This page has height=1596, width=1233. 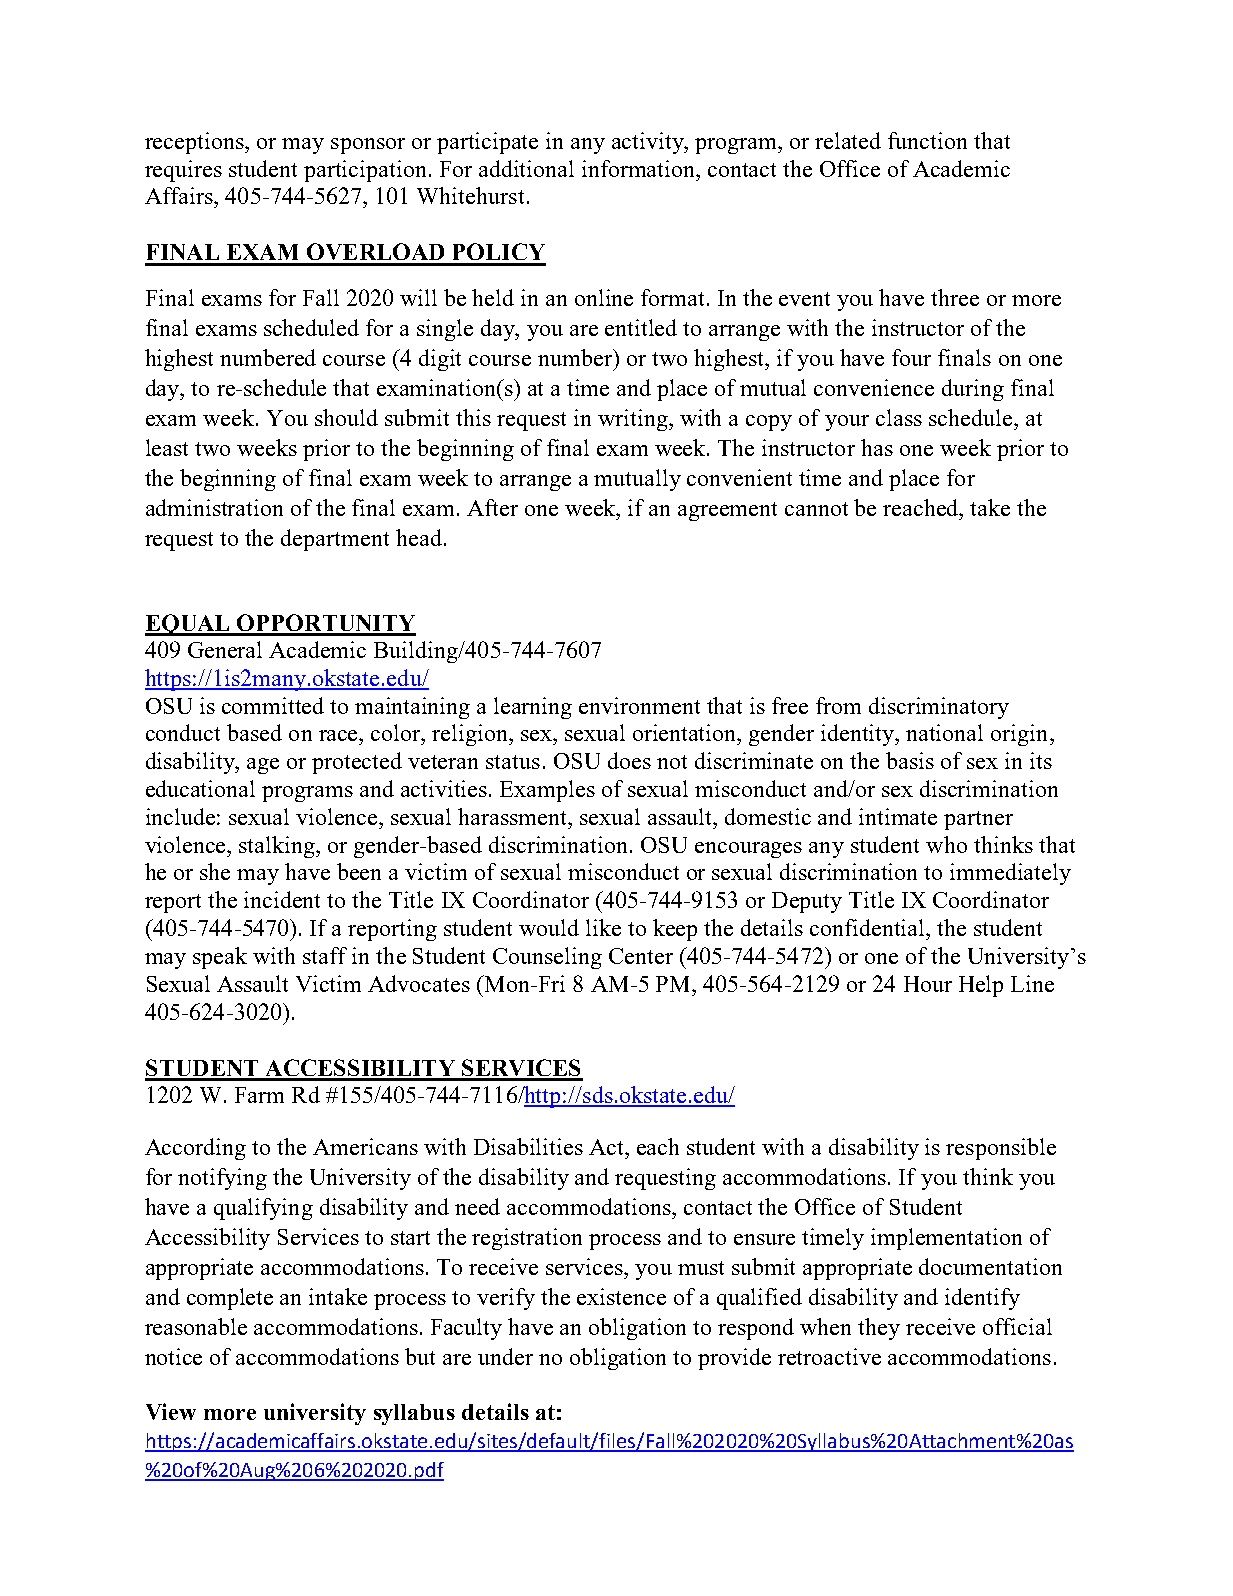 I want to click on basis, so click(x=910, y=760).
